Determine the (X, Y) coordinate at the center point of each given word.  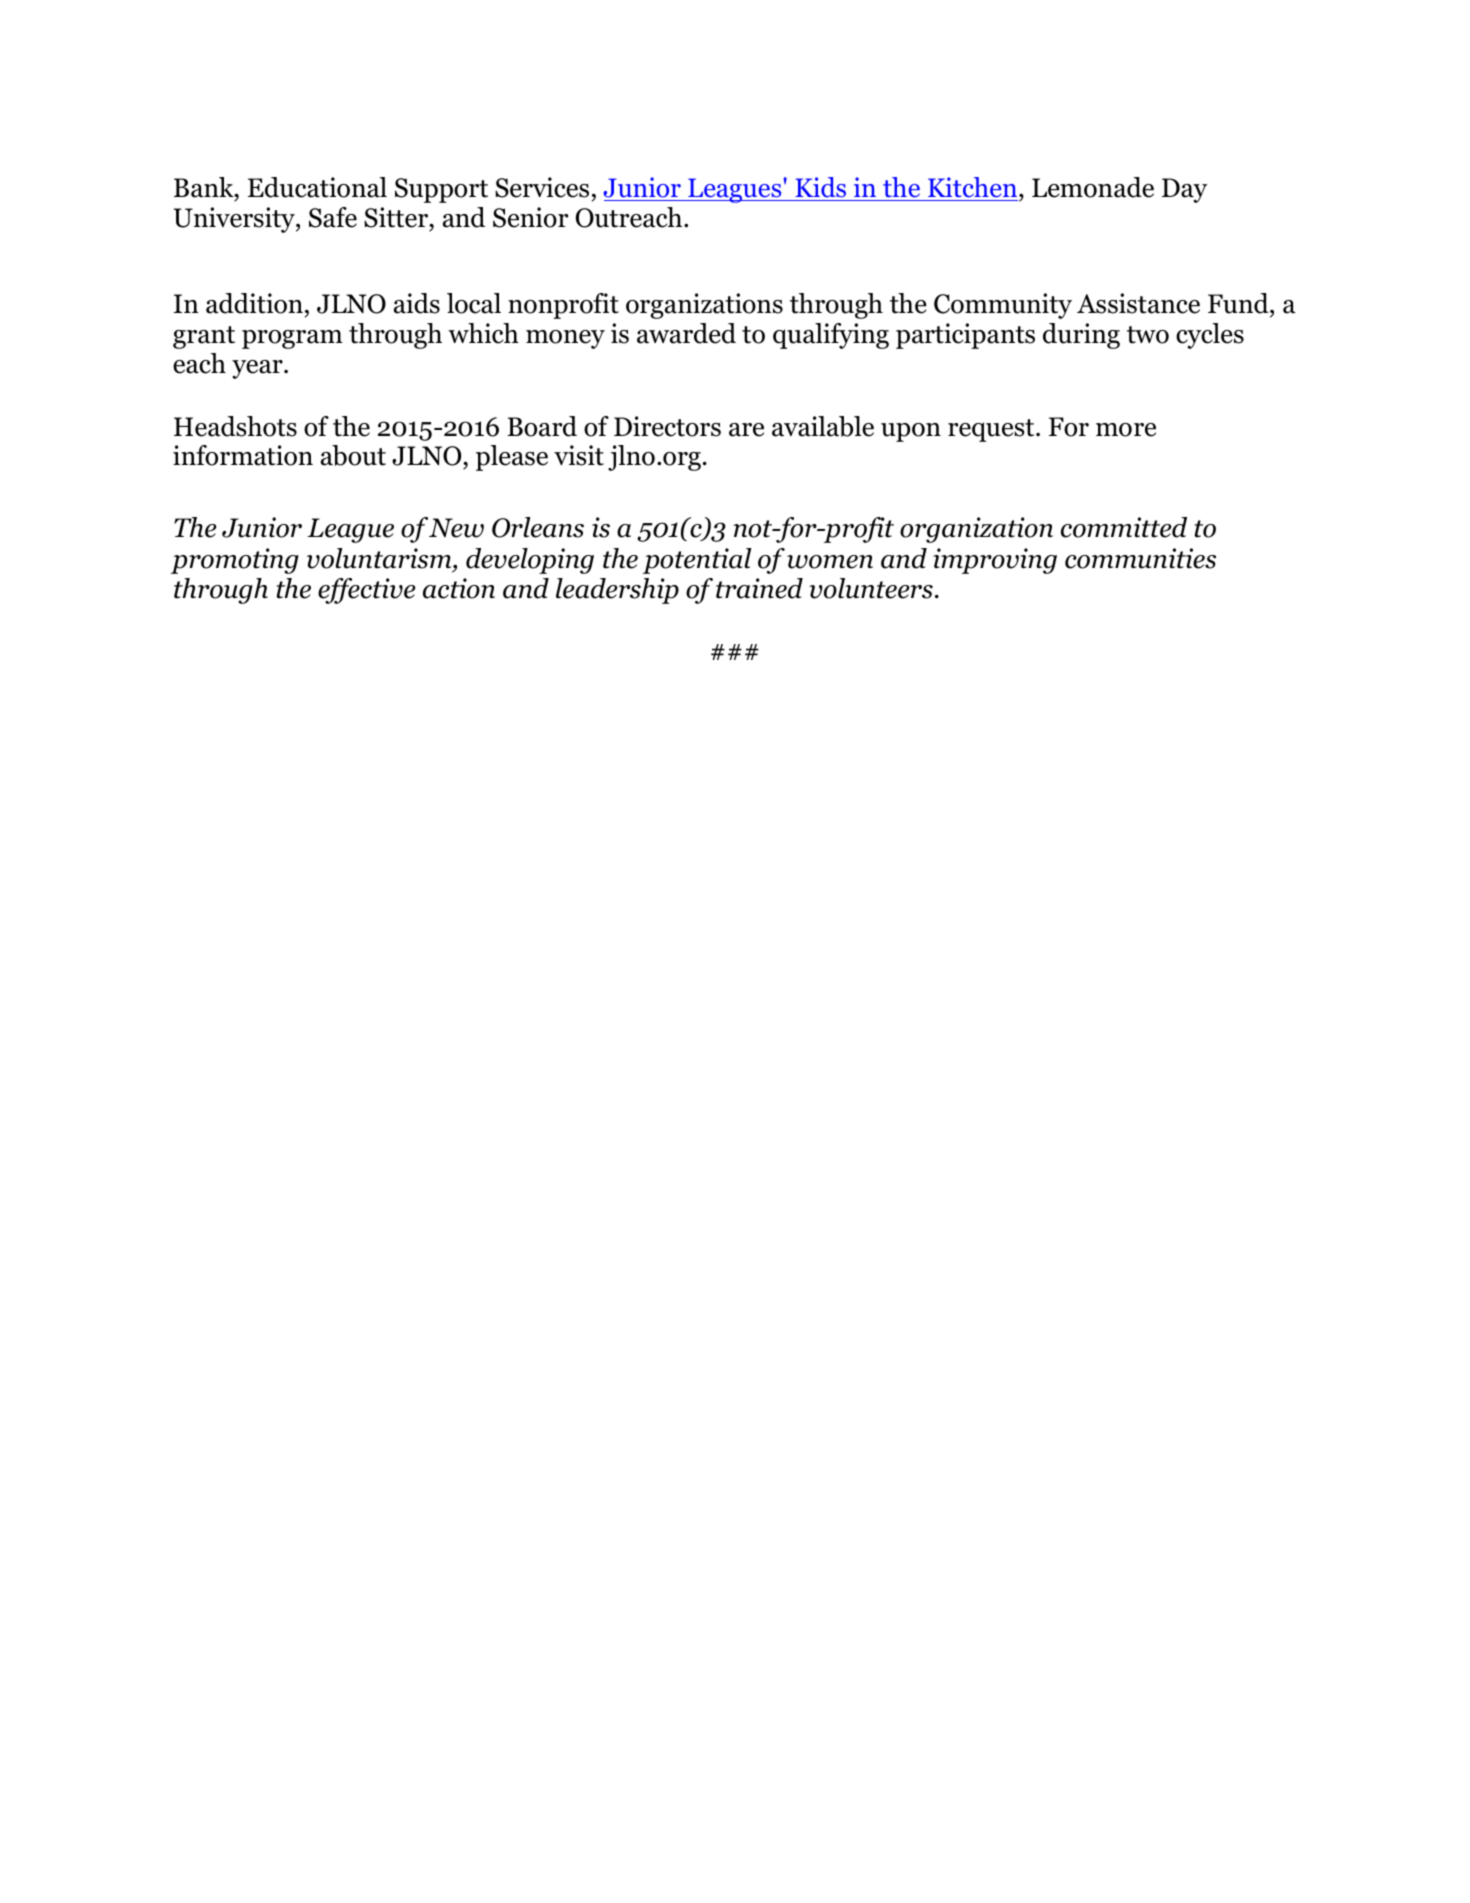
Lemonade (1093, 187)
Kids (820, 187)
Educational (317, 187)
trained (759, 588)
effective (366, 591)
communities (1140, 558)
